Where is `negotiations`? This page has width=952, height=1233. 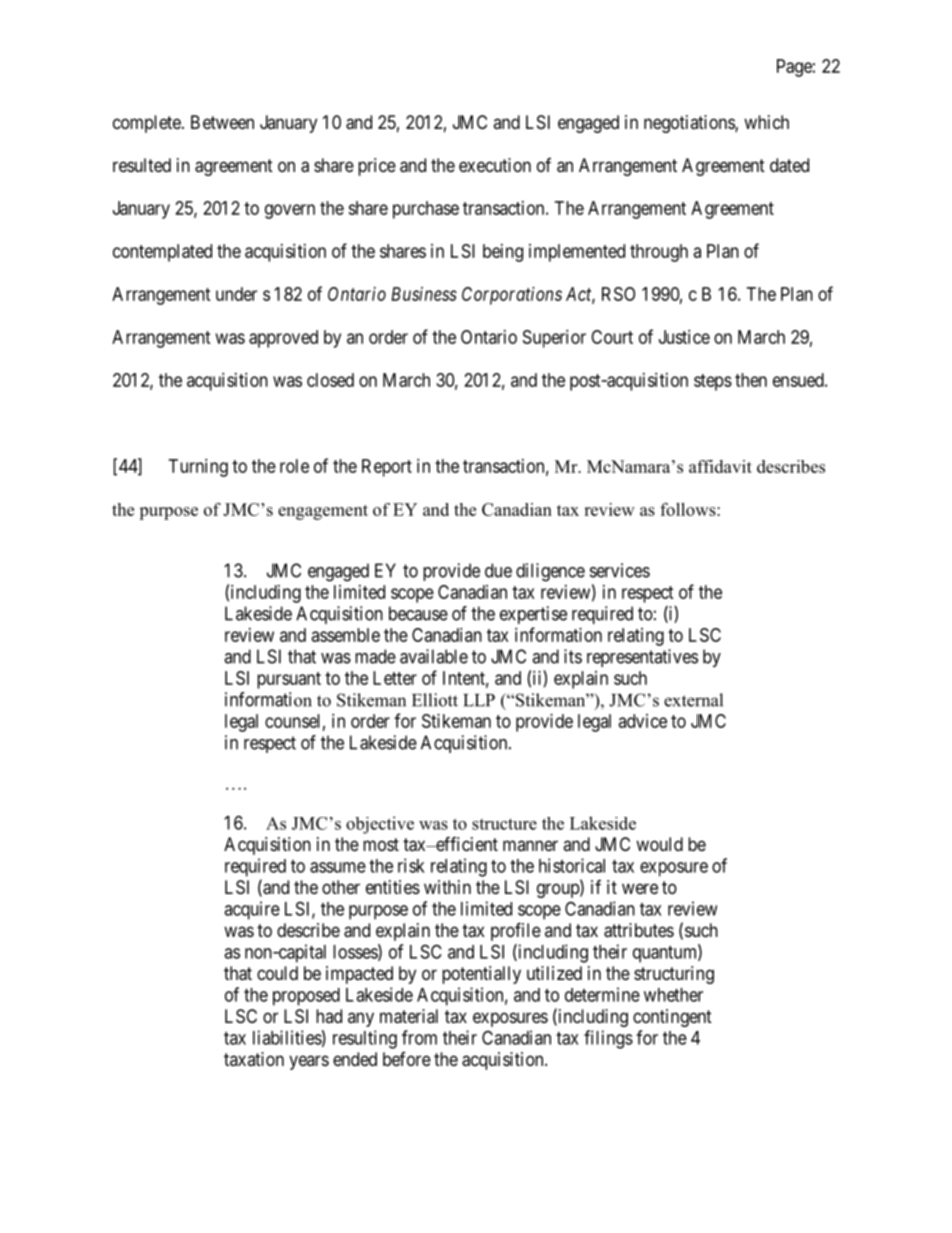
negotiations is located at coordinates (690, 124).
